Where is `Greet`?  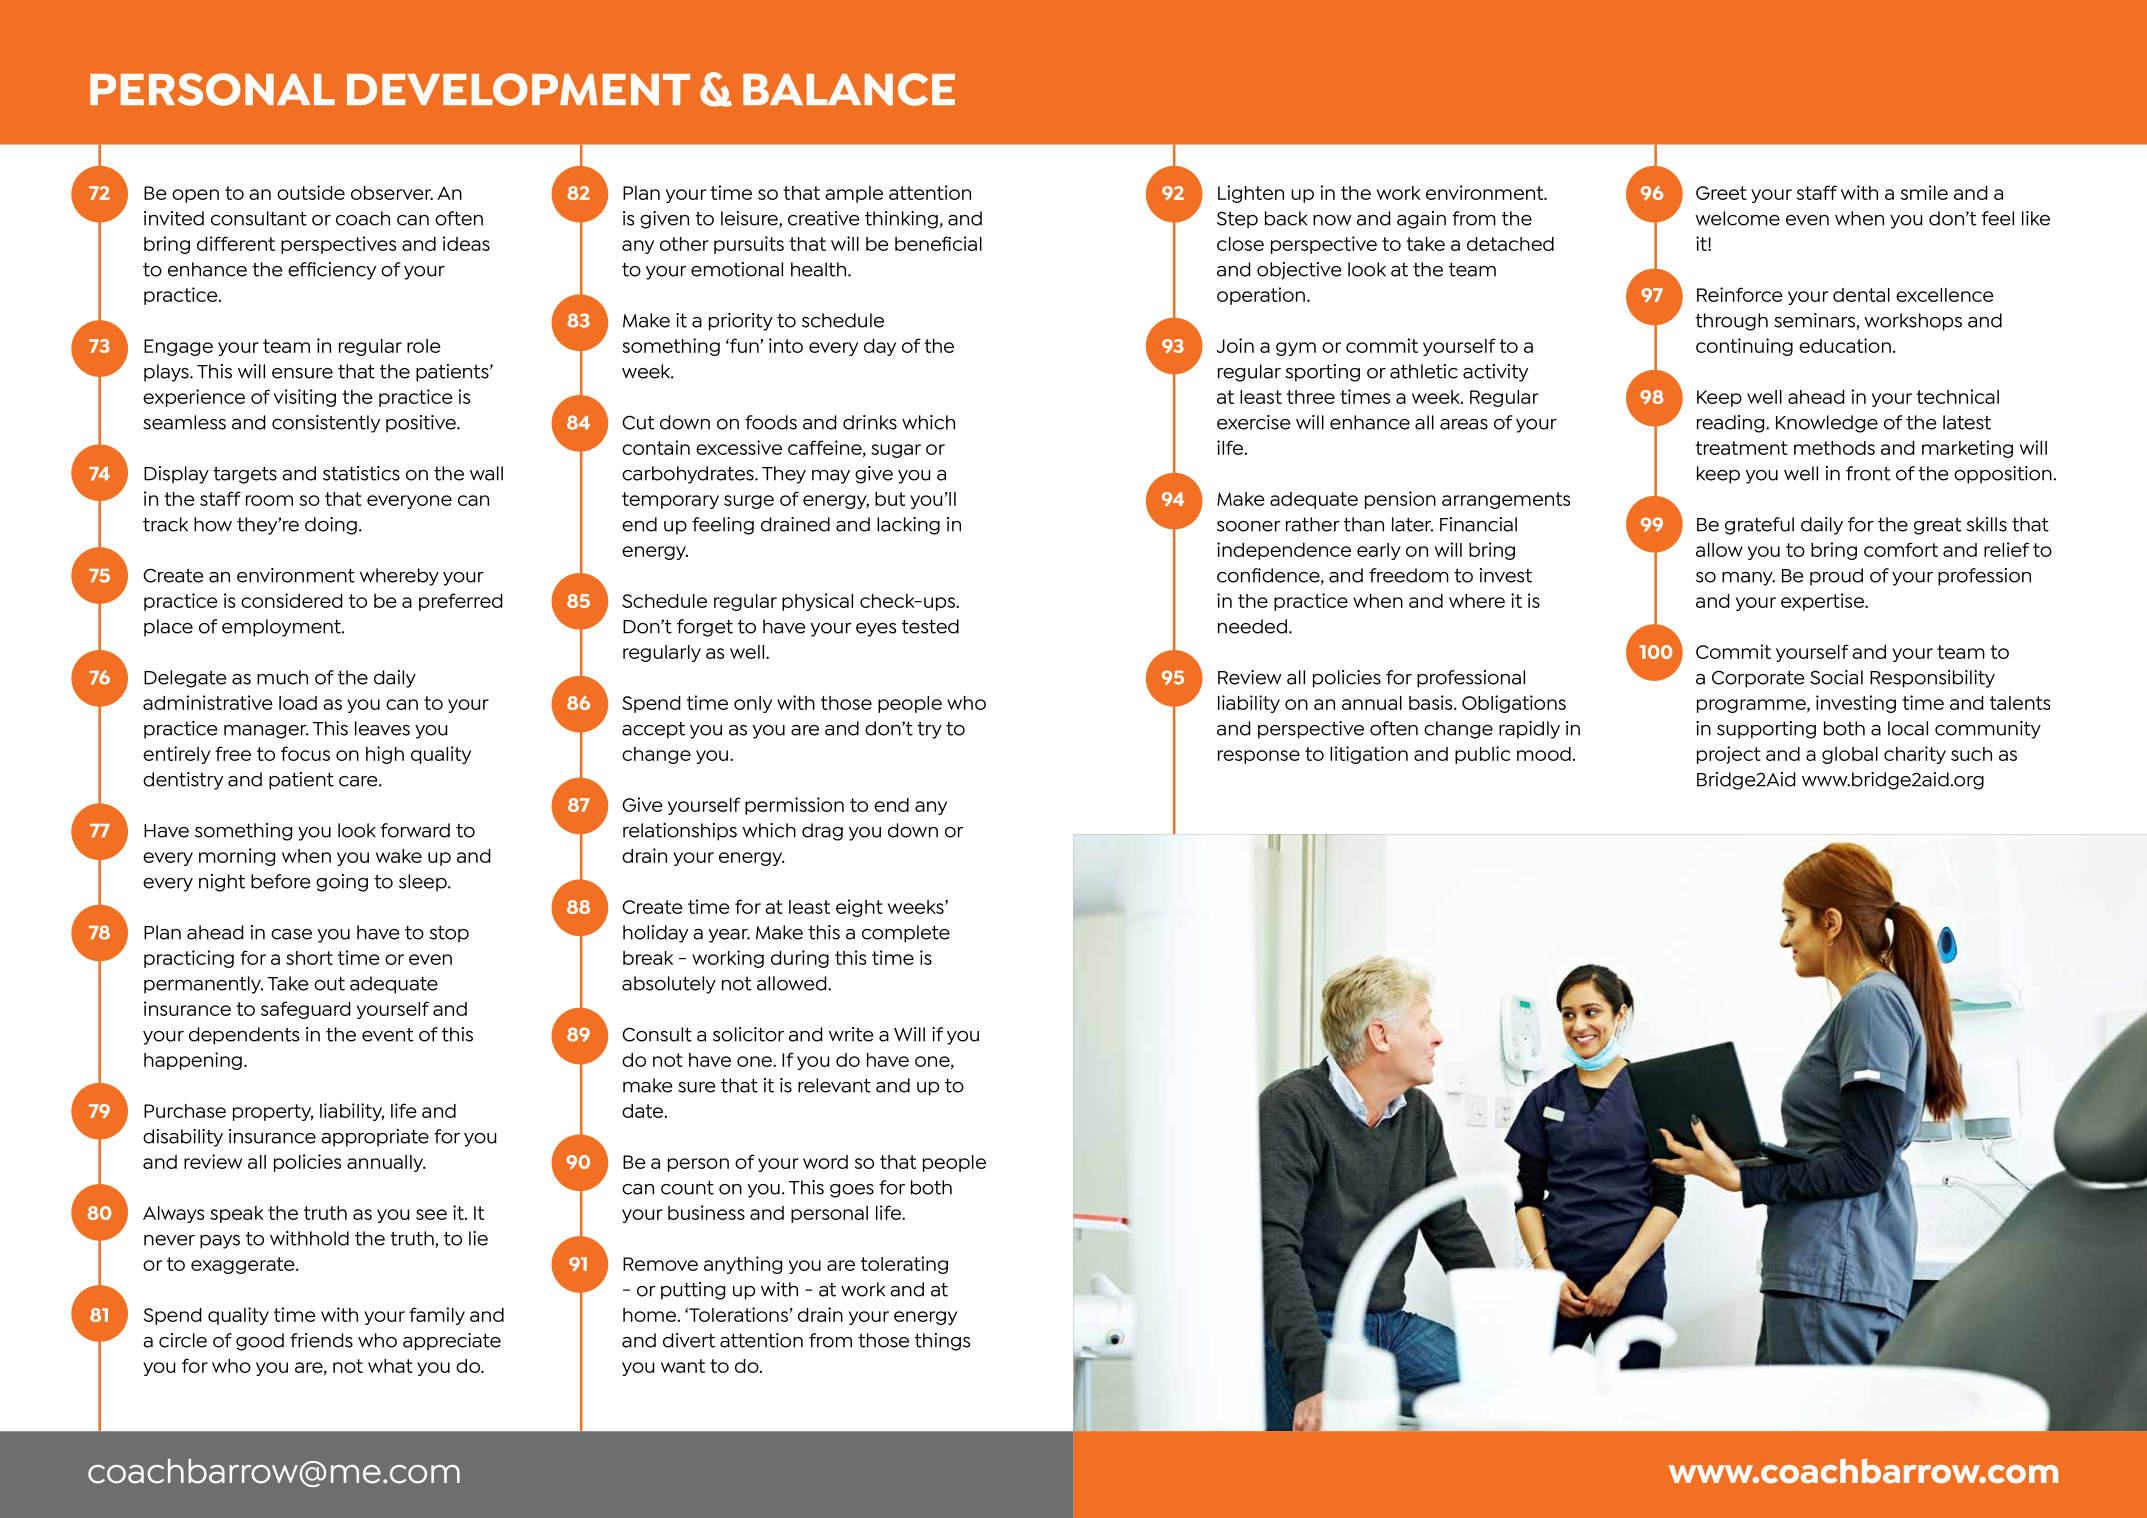
Greet is located at coordinates (1721, 193).
